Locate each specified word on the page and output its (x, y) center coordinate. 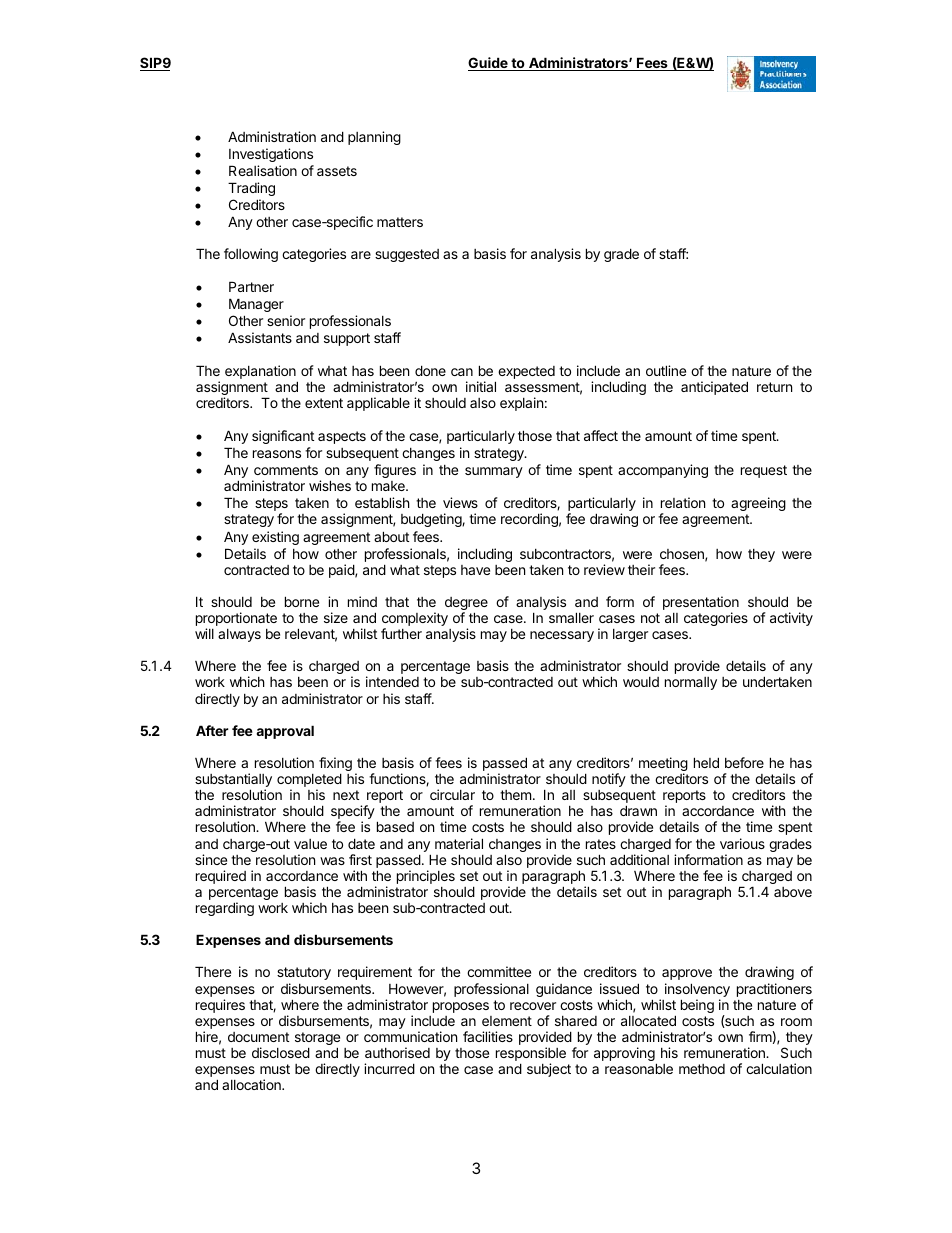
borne (302, 601)
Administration (272, 136)
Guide (489, 64)
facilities (488, 1036)
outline (666, 370)
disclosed (281, 1052)
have (475, 570)
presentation (701, 604)
